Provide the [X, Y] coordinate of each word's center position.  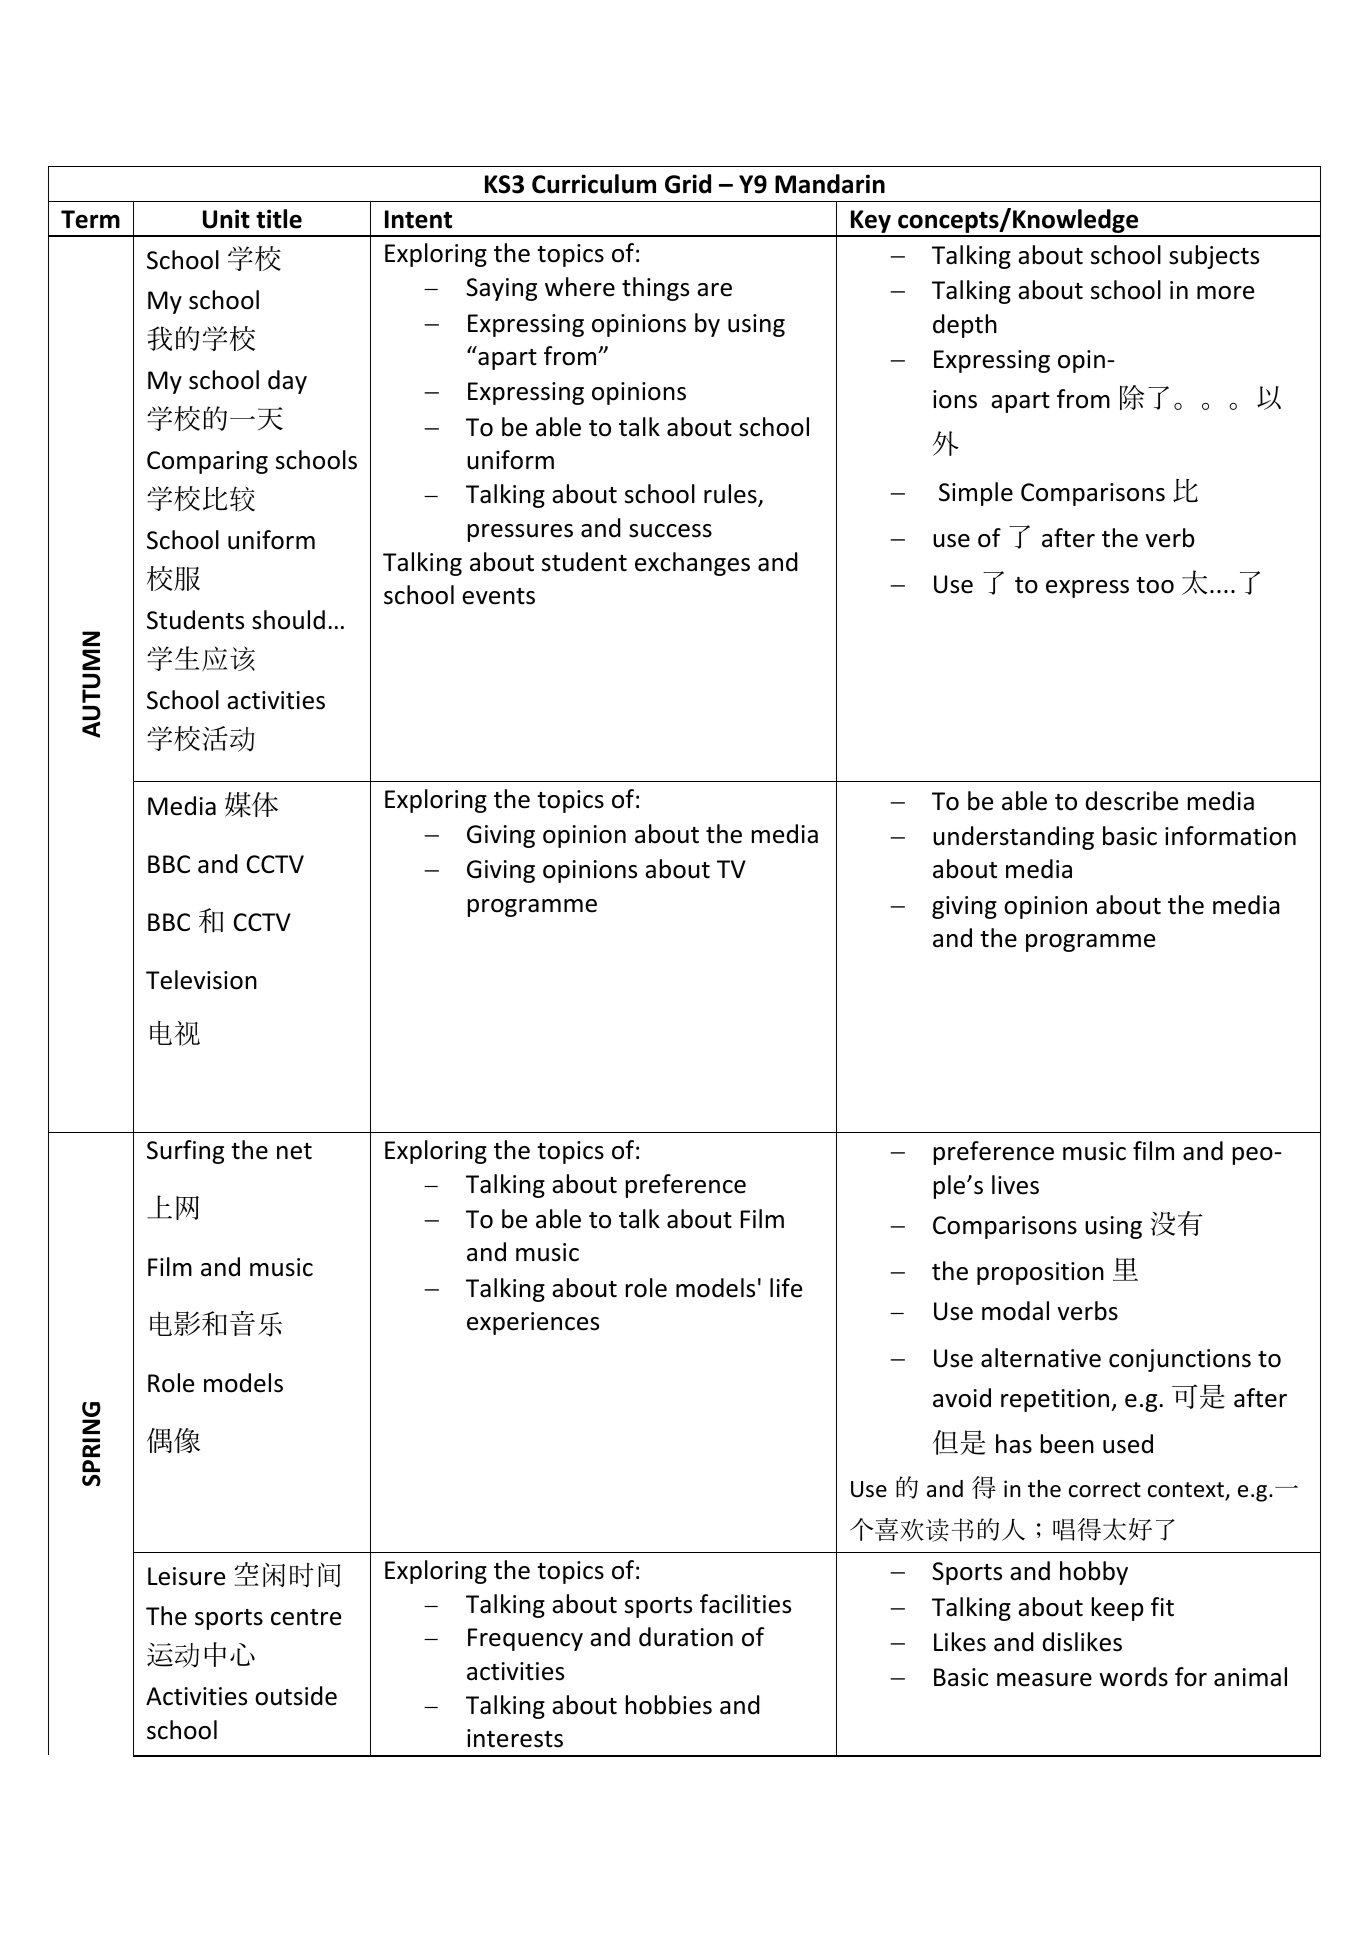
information [1230, 836]
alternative [1041, 1358]
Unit [226, 219]
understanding [1013, 838]
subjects [1214, 257]
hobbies [669, 1705]
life [786, 1288]
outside [296, 1696]
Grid [688, 184]
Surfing [185, 1152]
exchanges [692, 564]
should [288, 620]
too [1155, 585]
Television [201, 980]
